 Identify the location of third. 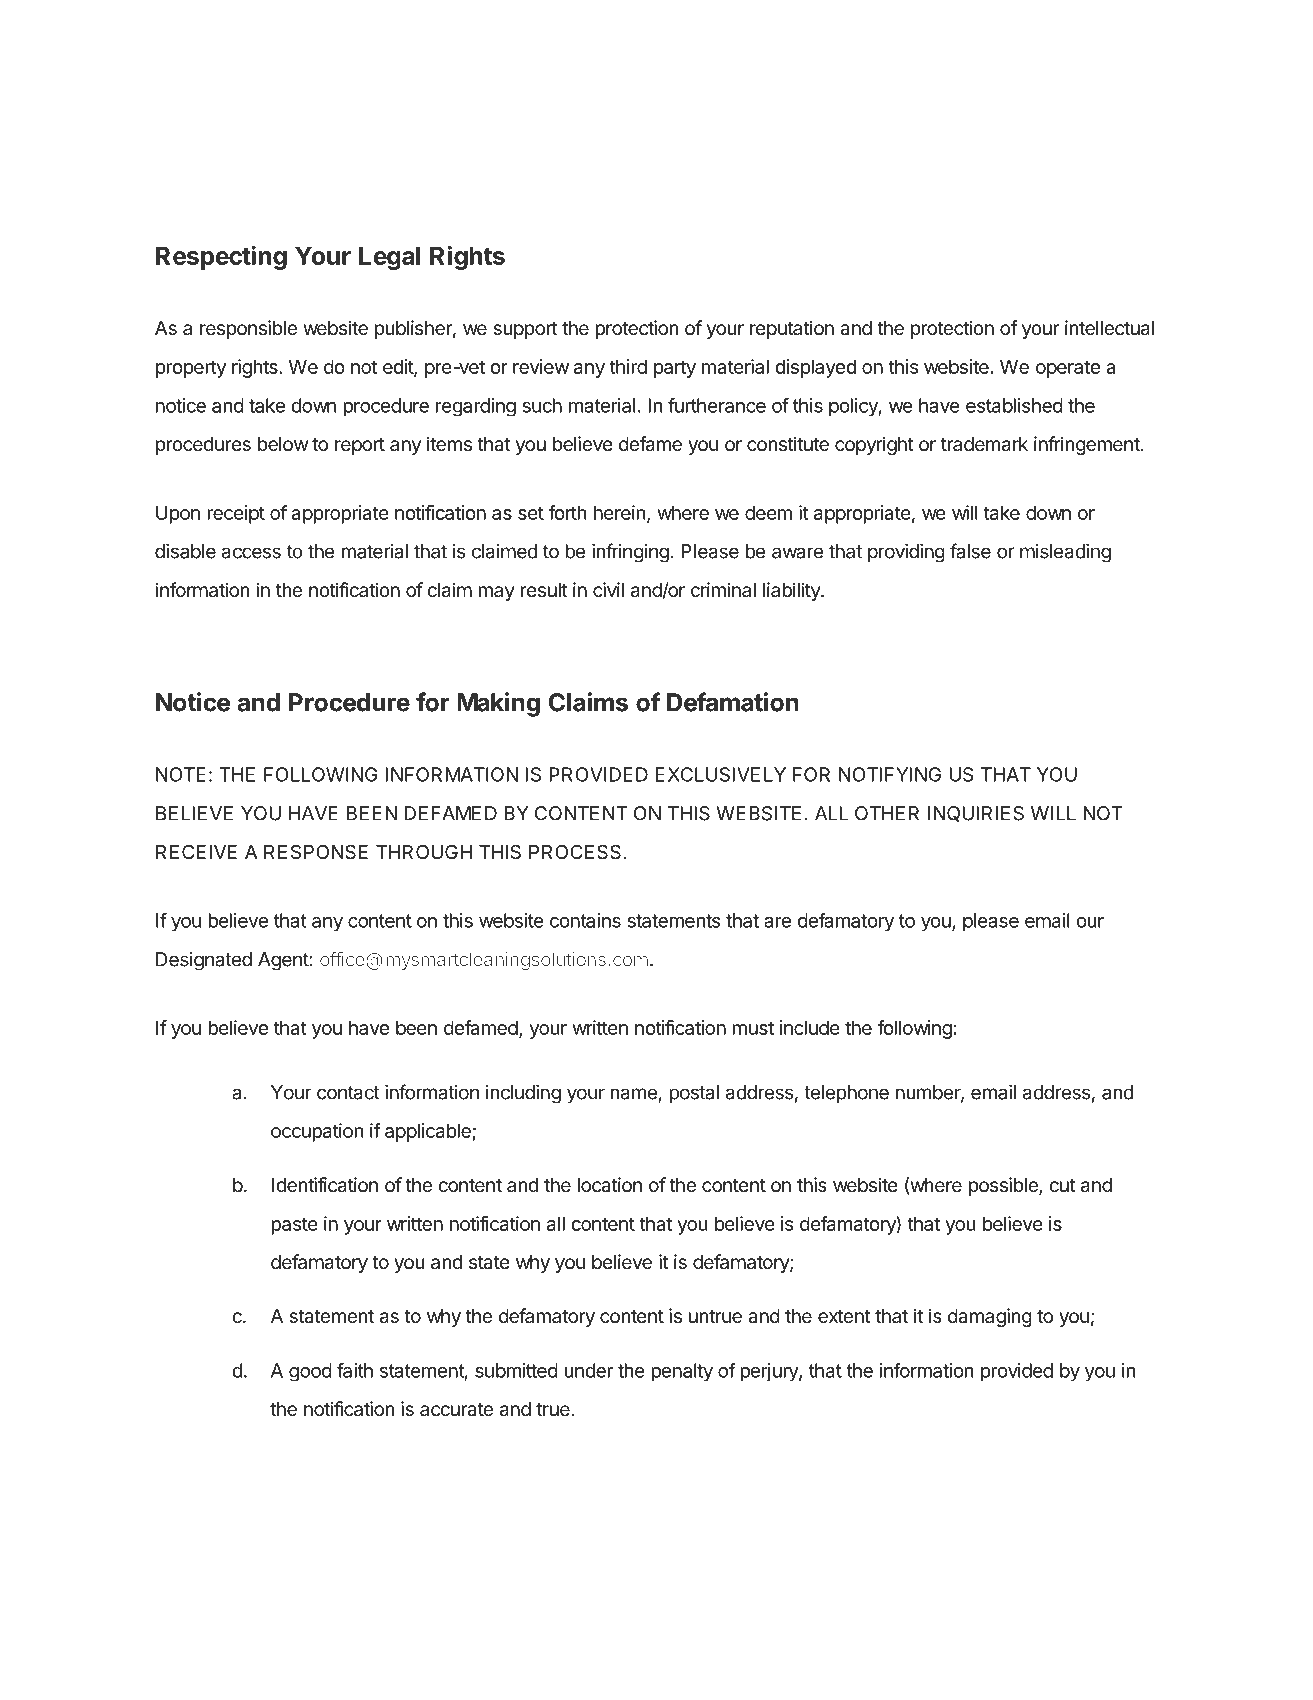
(628, 366).
